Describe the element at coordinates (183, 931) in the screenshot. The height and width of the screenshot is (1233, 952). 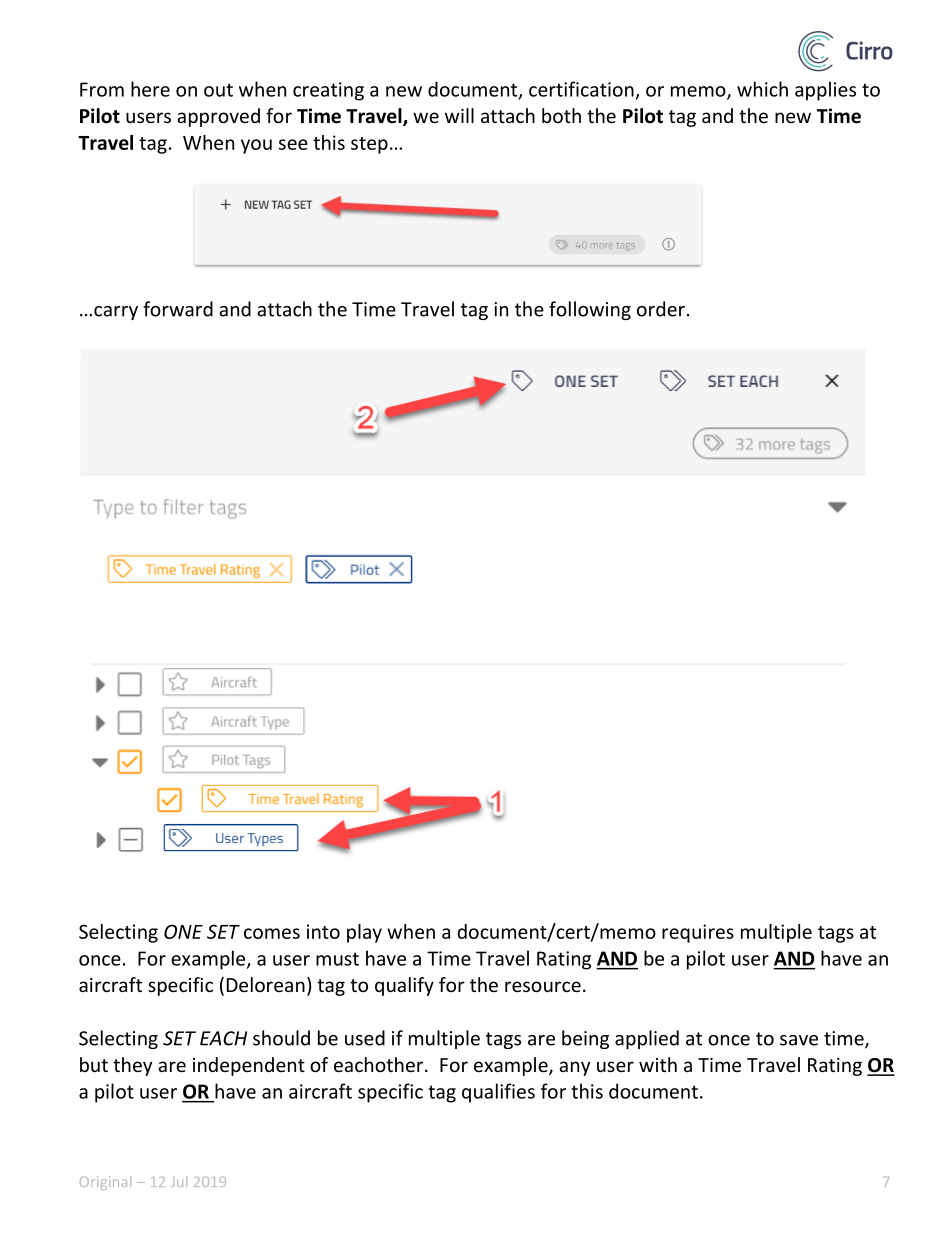
I see `ONE` at that location.
